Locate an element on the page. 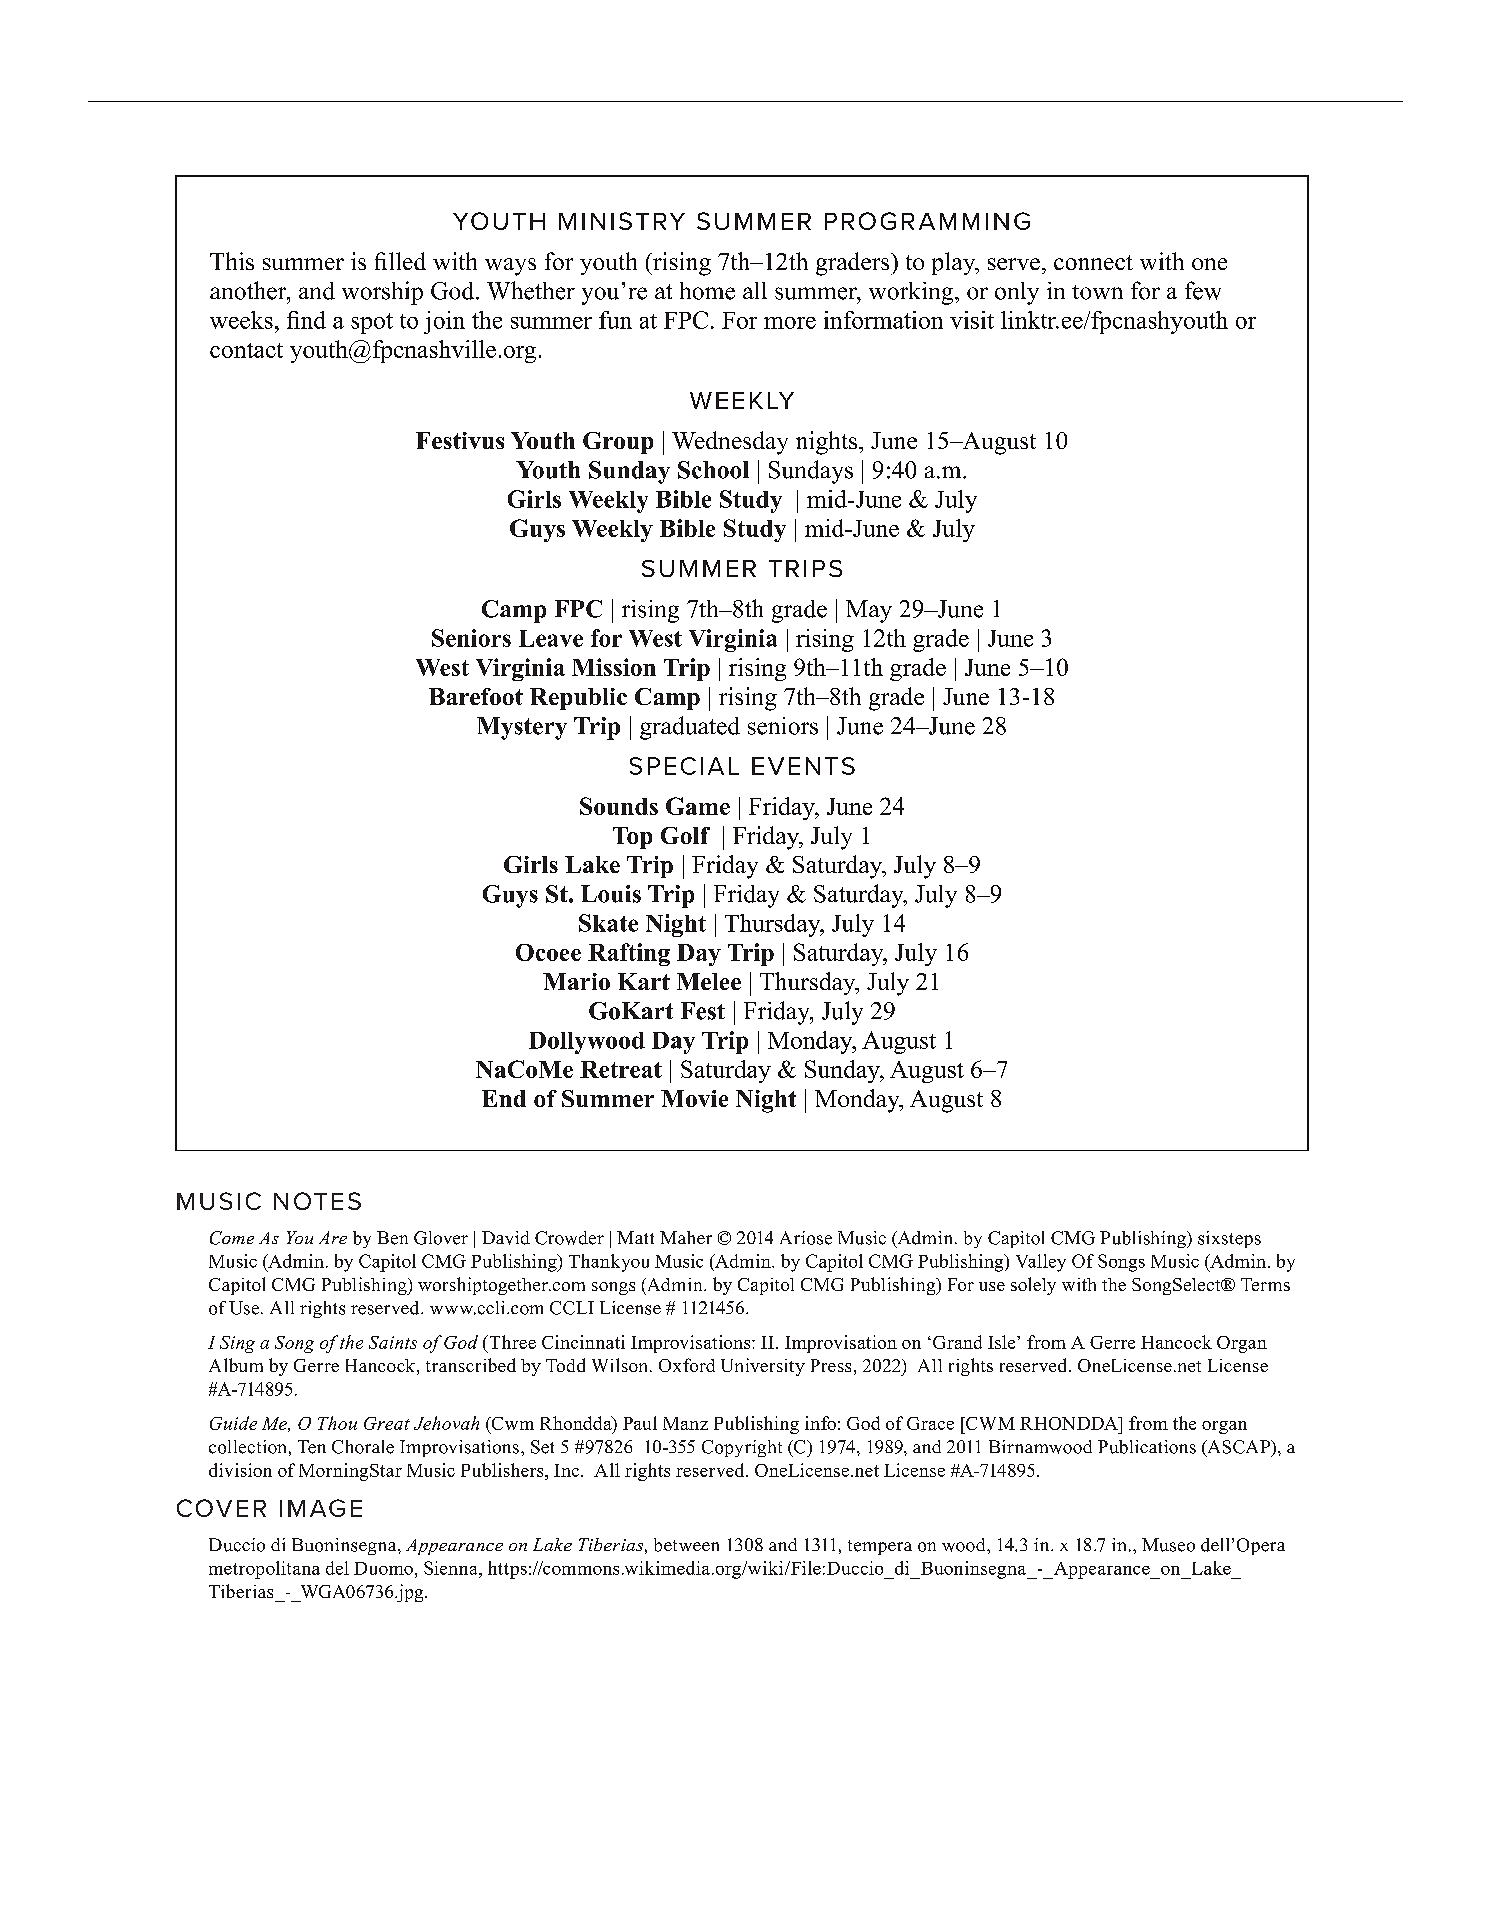 Image resolution: width=1491 pixels, height=1930 pixels. IMAGE is located at coordinates (321, 1508).
